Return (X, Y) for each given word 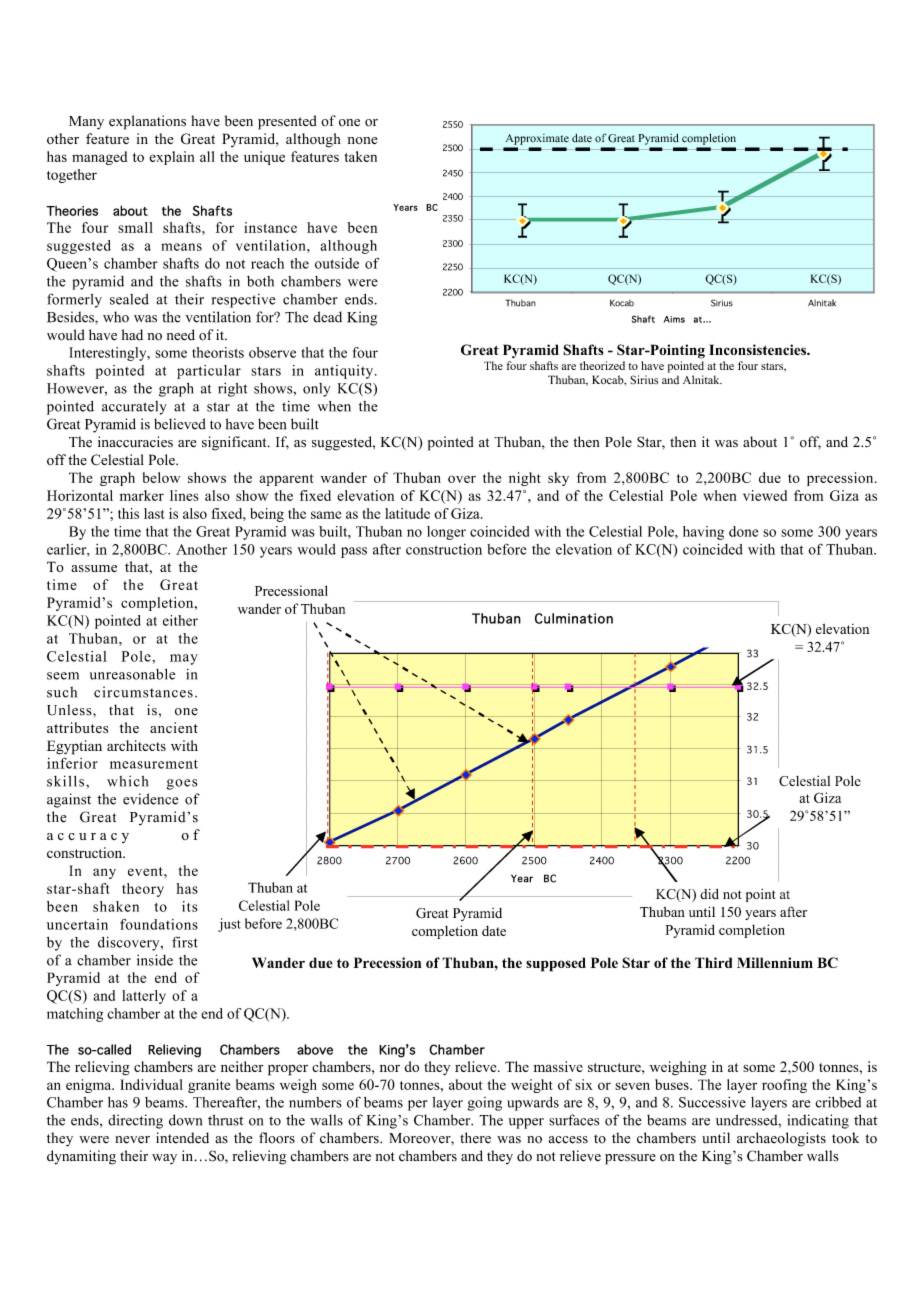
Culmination (574, 618)
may (184, 659)
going (485, 1104)
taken (360, 156)
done (743, 531)
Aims (674, 319)
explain (171, 158)
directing (135, 1121)
